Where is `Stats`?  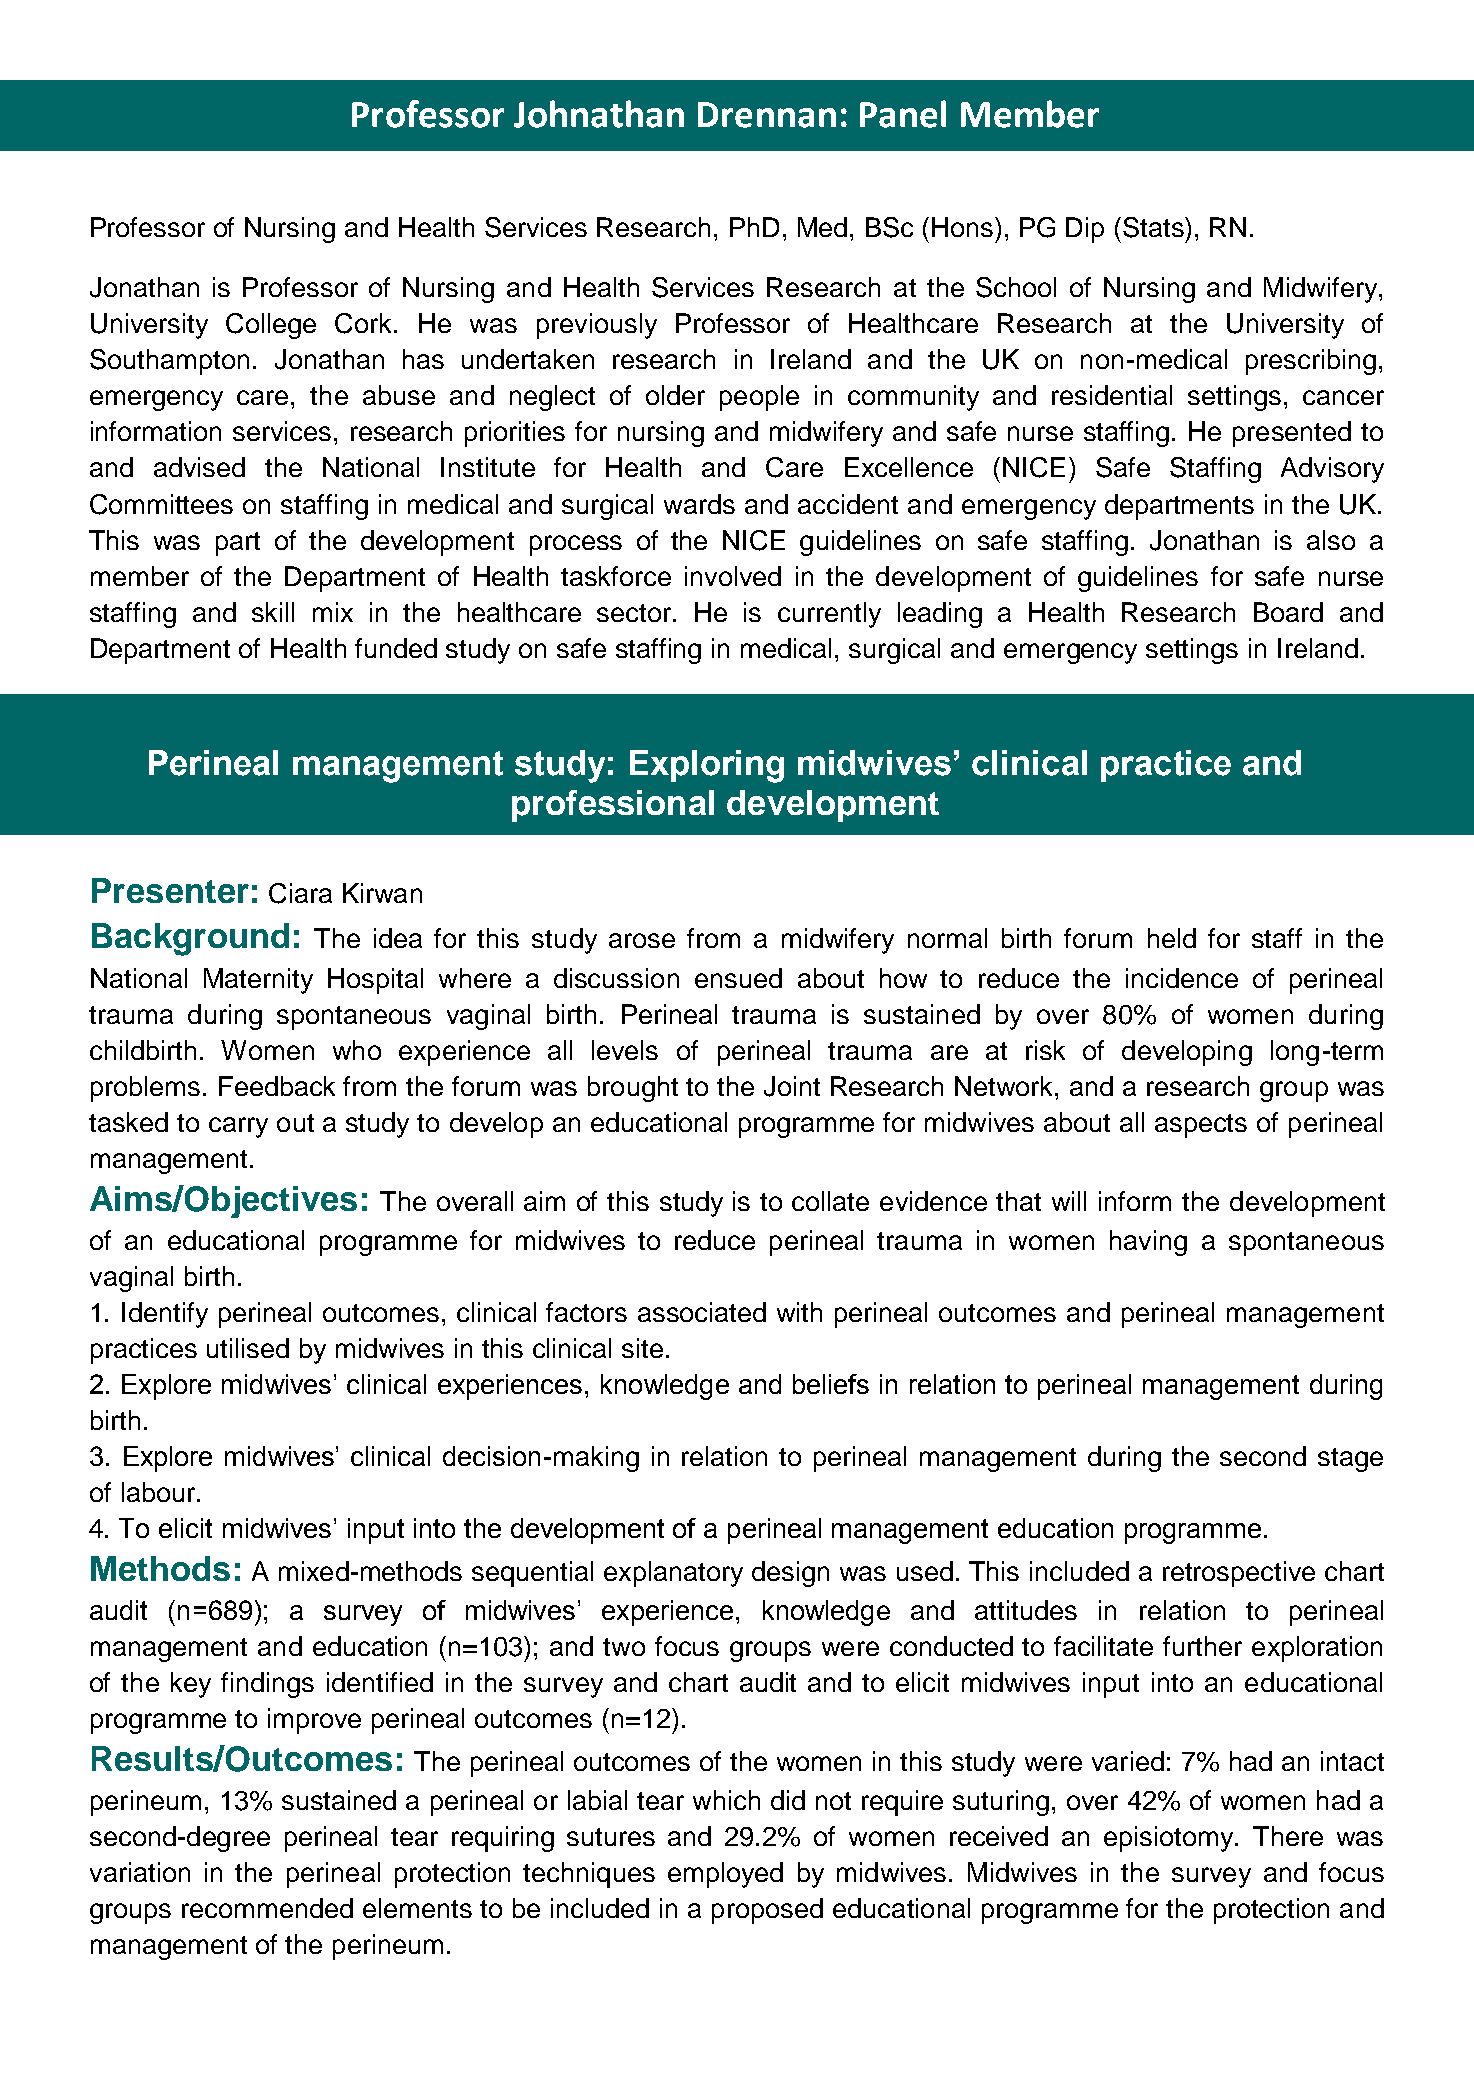 Stats is located at coordinates (1154, 227).
